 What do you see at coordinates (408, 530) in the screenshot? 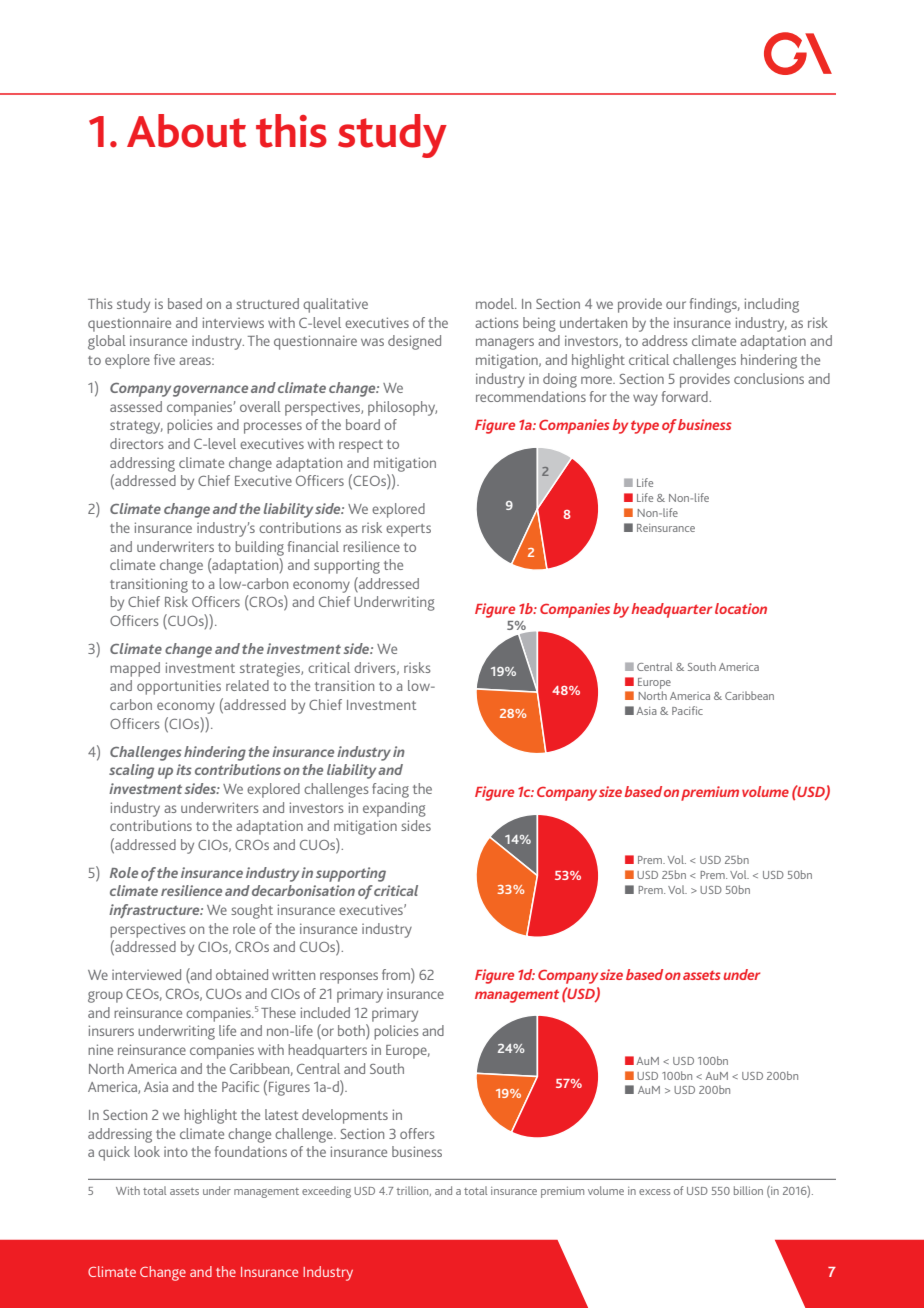
I see `experts` at bounding box center [408, 530].
